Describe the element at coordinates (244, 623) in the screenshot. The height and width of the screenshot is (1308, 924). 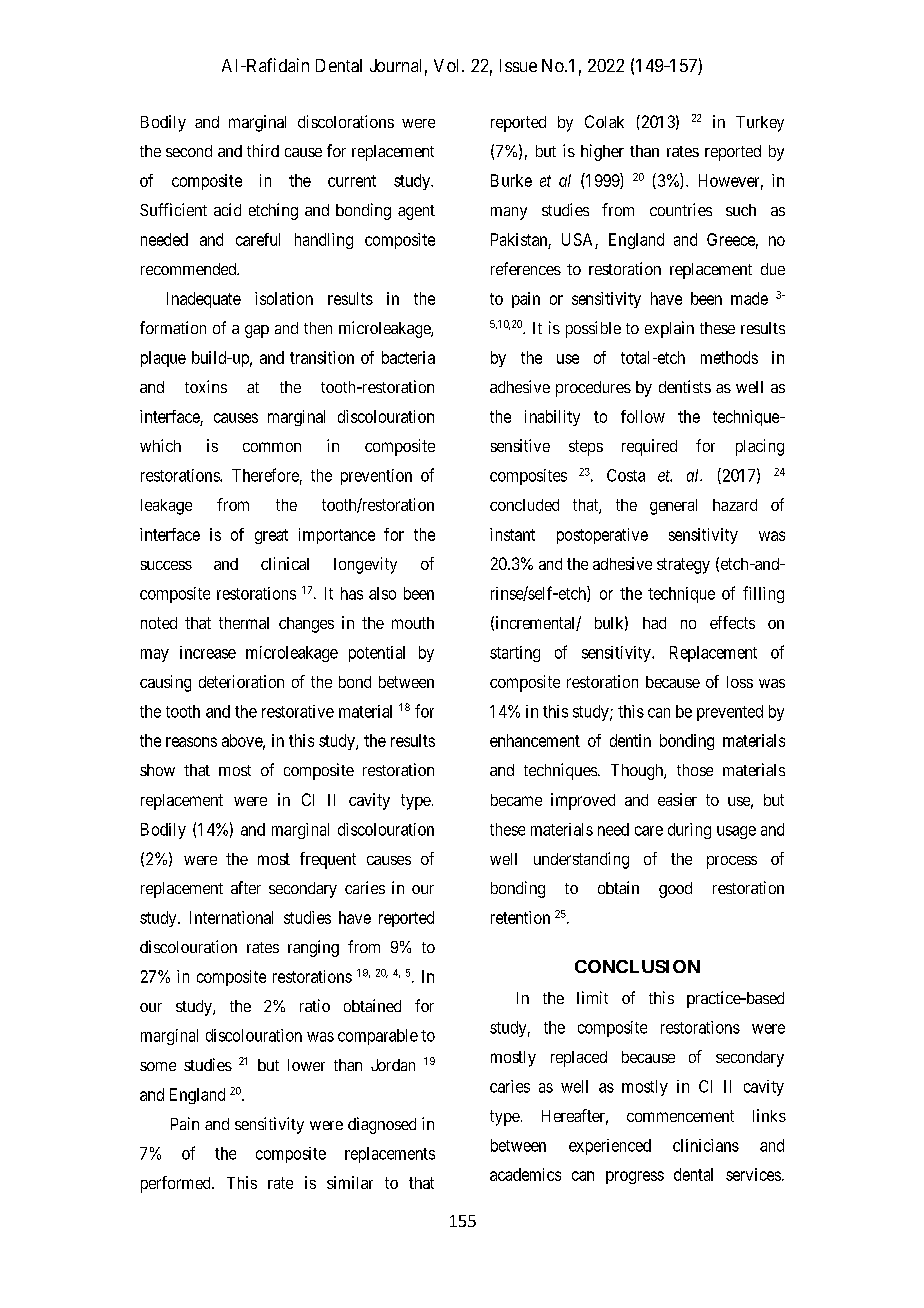
I see `thermal` at that location.
